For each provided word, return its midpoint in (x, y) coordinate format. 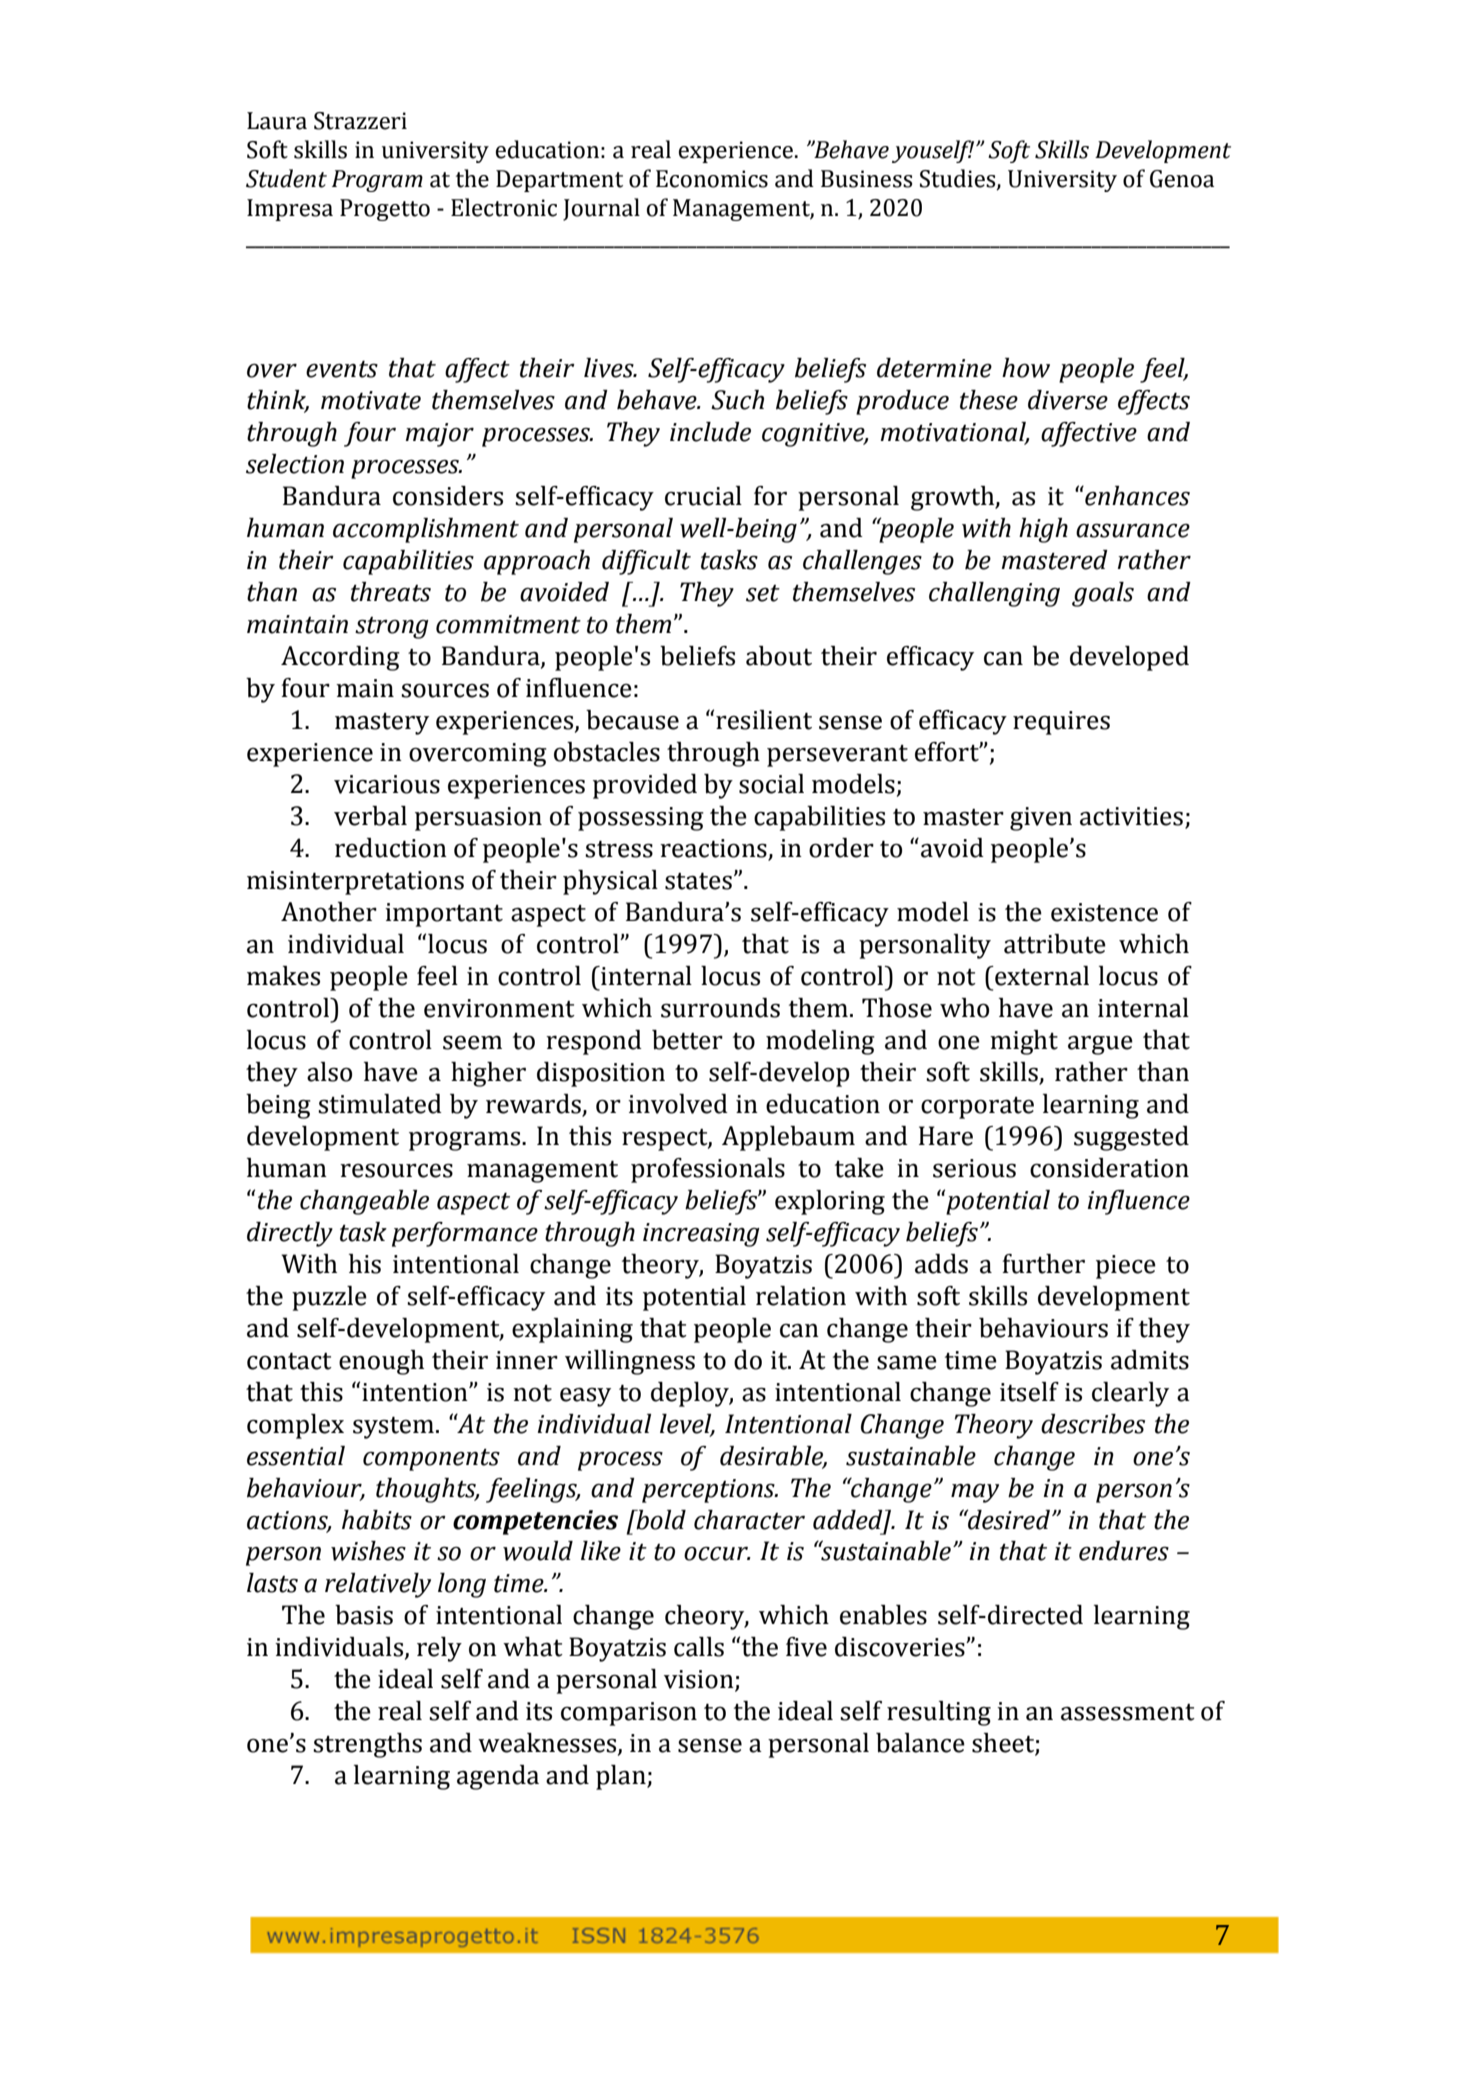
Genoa (1182, 179)
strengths (367, 1745)
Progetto (385, 210)
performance (465, 1234)
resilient (764, 720)
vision (700, 1680)
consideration (1109, 1168)
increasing (701, 1235)
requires (1061, 723)
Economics (712, 179)
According (340, 658)
